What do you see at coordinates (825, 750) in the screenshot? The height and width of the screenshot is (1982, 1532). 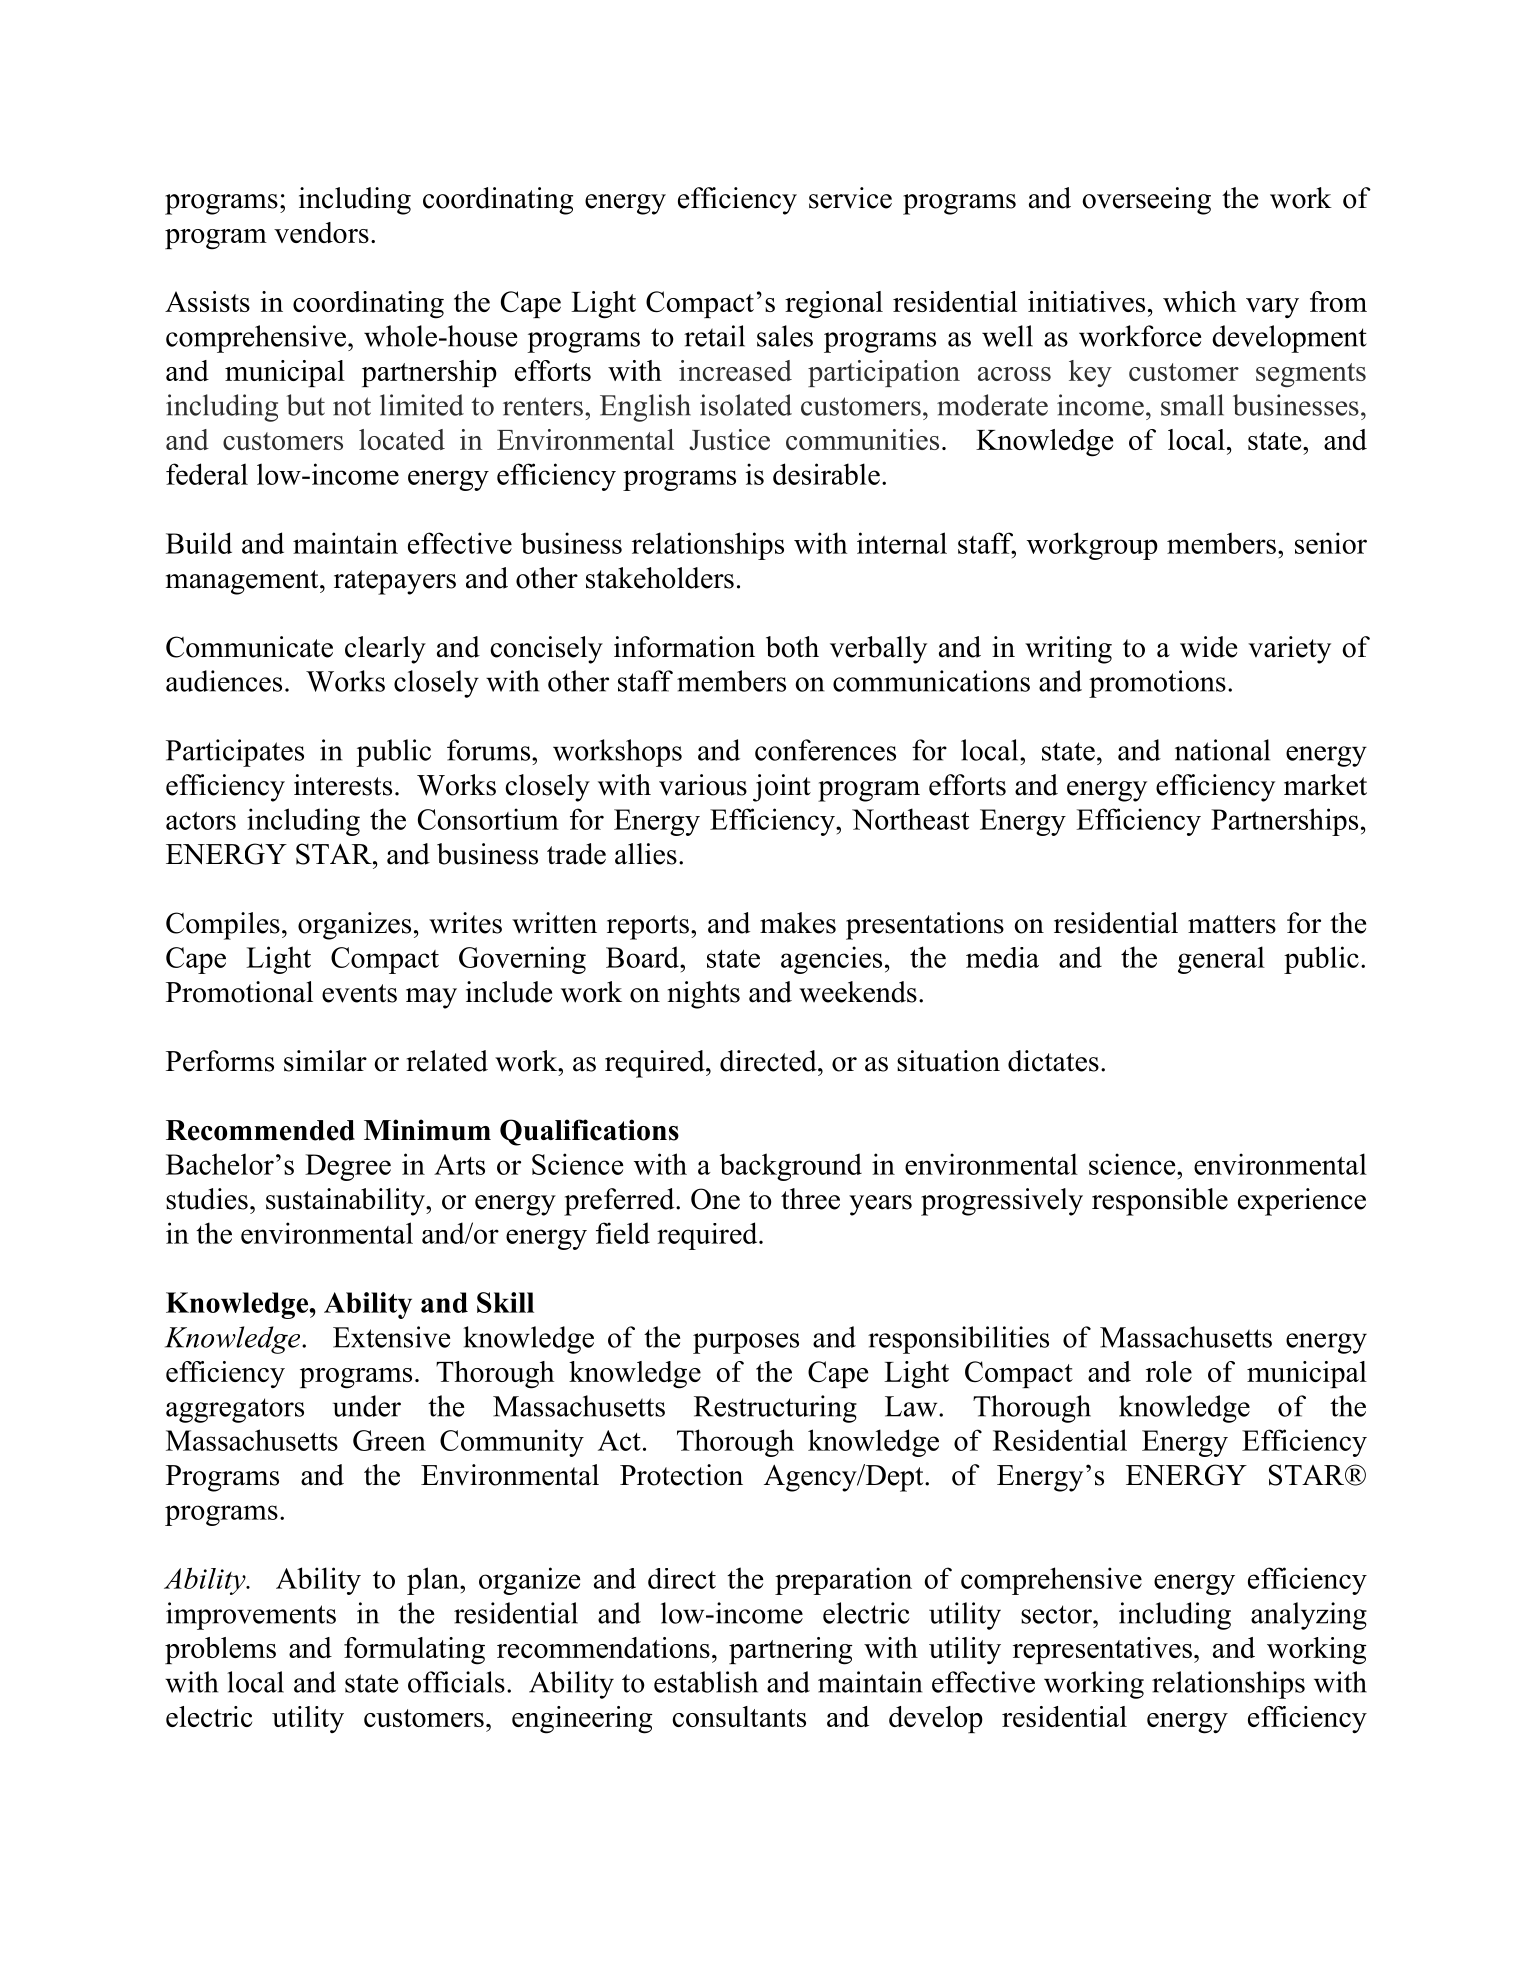 I see `conferences` at bounding box center [825, 750].
